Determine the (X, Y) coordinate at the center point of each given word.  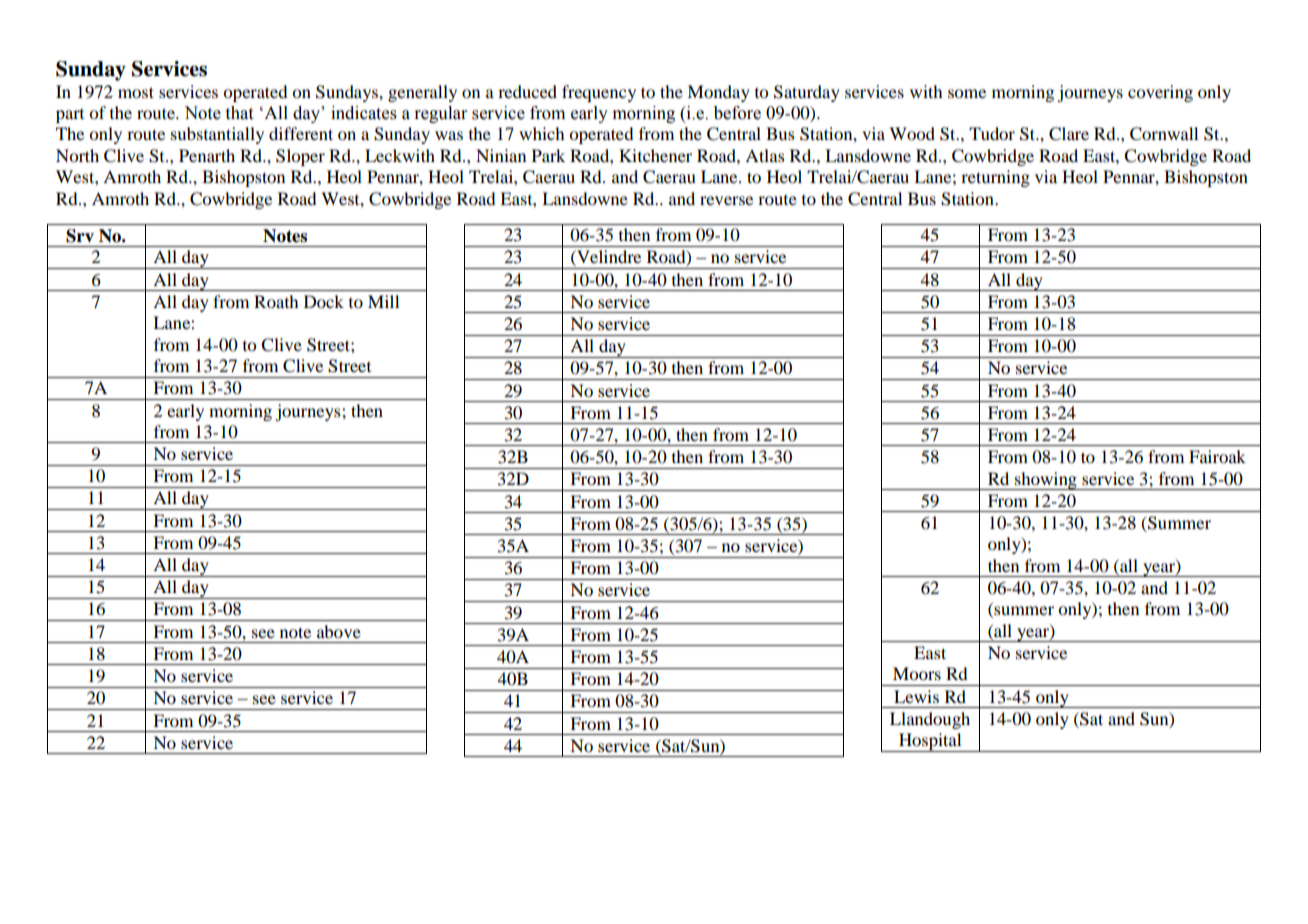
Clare (1069, 134)
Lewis (916, 696)
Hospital (930, 742)
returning (995, 178)
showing (1046, 481)
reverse (726, 200)
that (239, 113)
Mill (383, 301)
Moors (917, 673)
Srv (80, 236)
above (339, 631)
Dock (324, 301)
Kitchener (655, 155)
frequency (599, 93)
